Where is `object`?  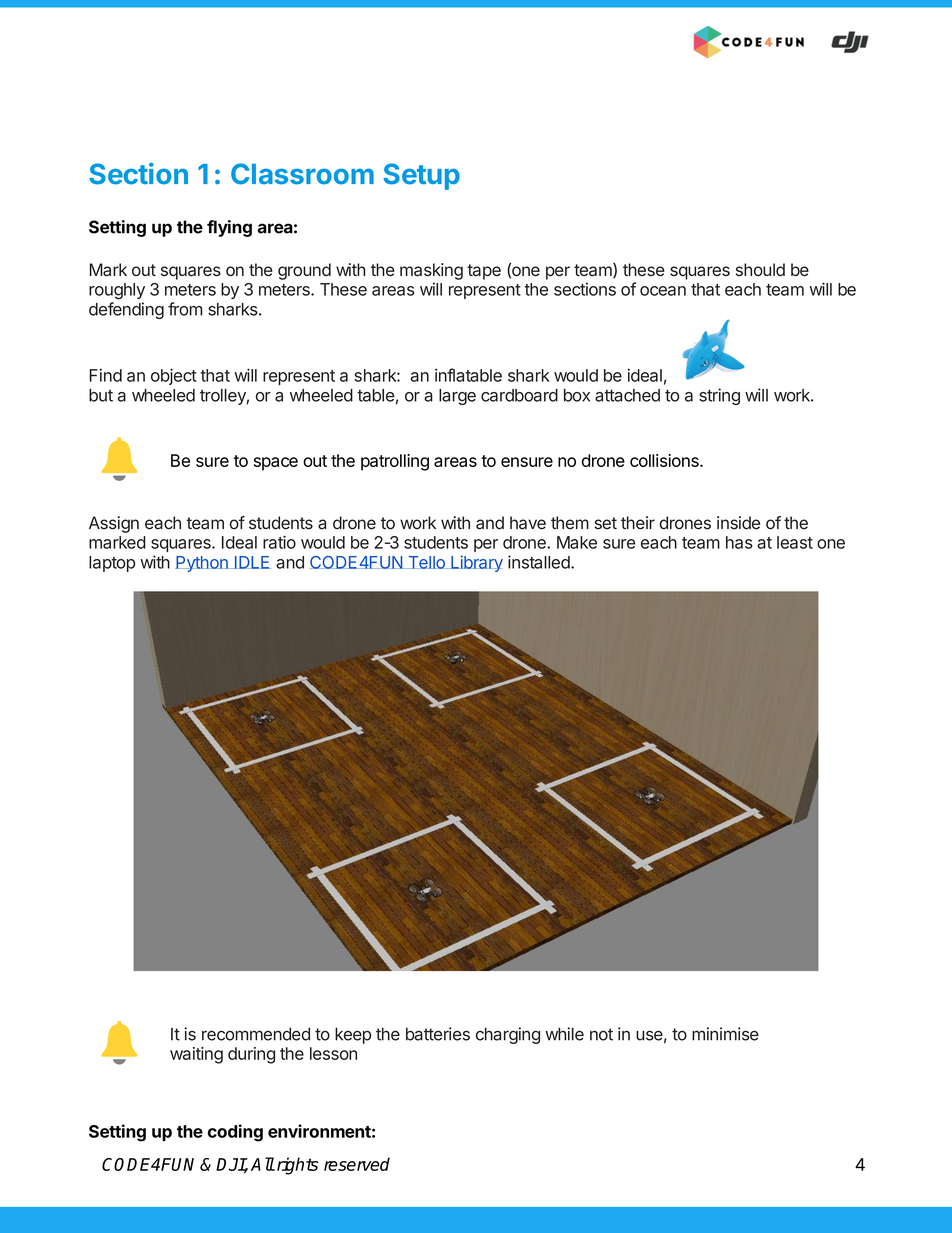 object is located at coordinates (174, 376).
